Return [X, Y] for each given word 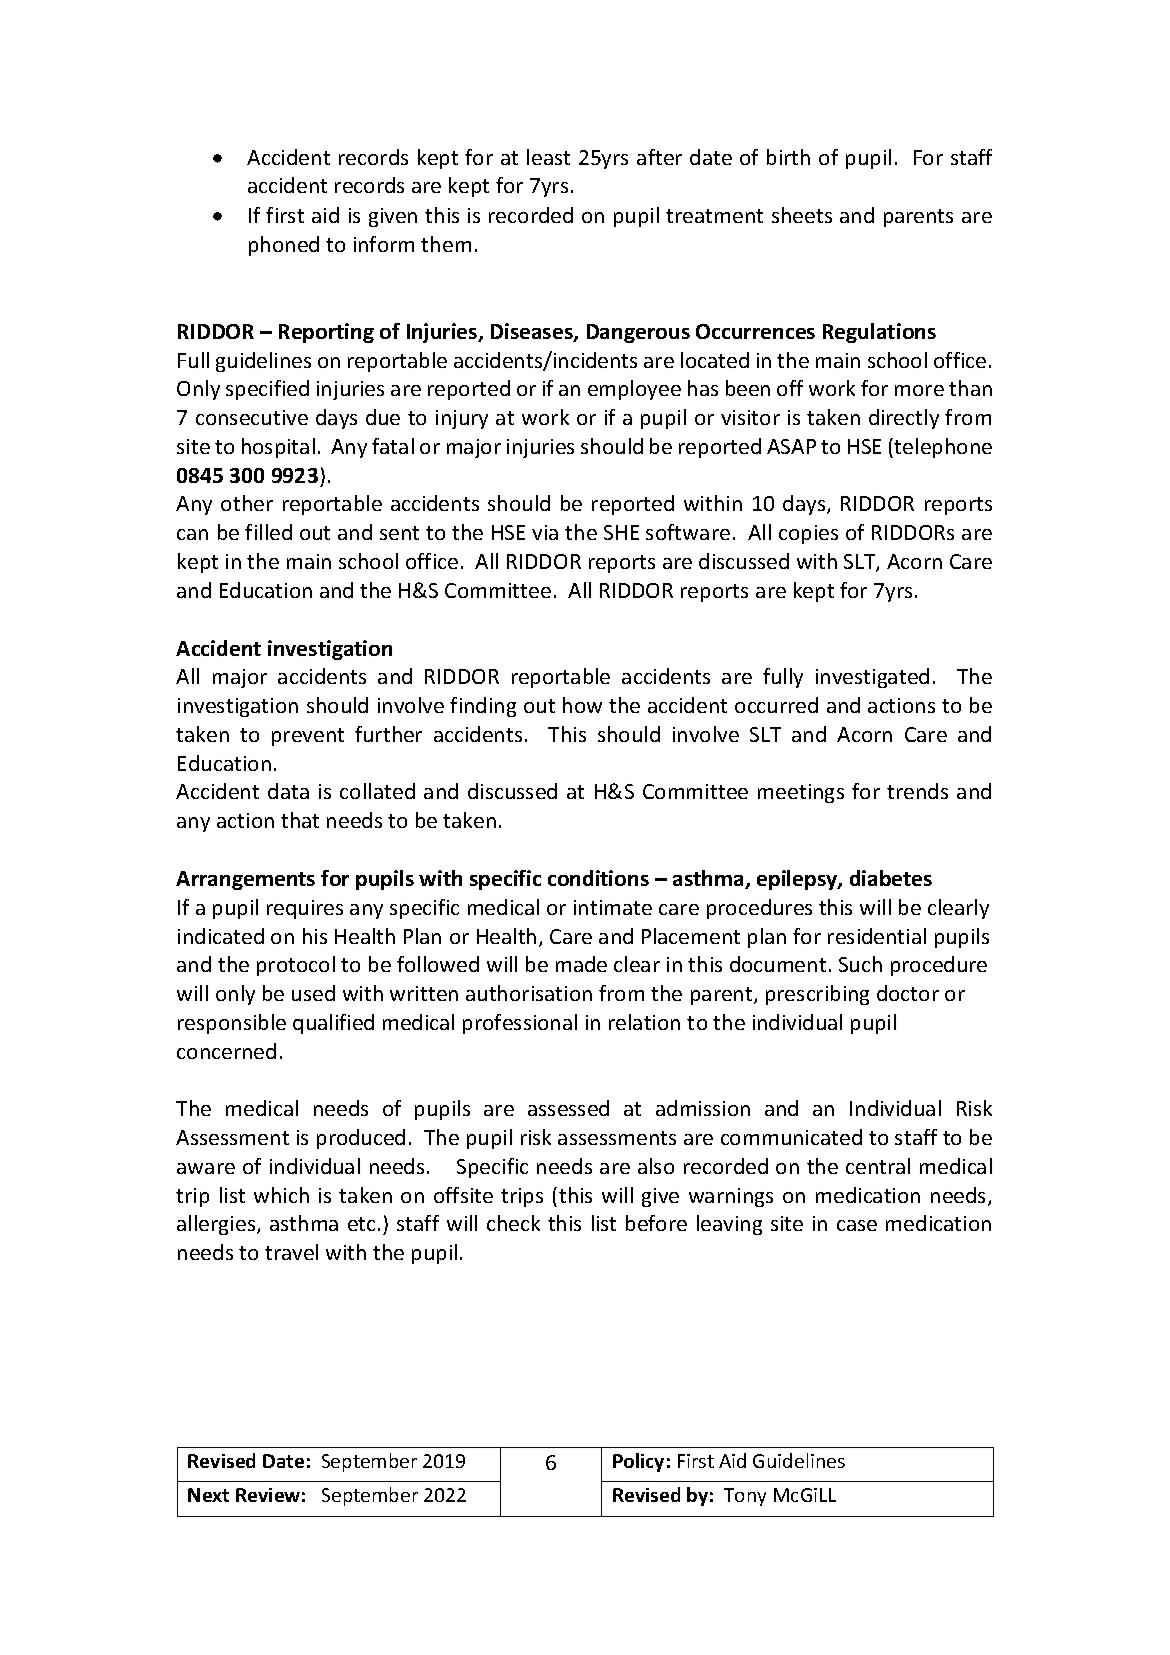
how [582, 705]
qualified [333, 1024]
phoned [284, 246]
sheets [802, 215]
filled [268, 532]
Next [208, 1495]
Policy [638, 1462]
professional [520, 1024]
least [548, 157]
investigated [872, 678]
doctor [908, 993]
